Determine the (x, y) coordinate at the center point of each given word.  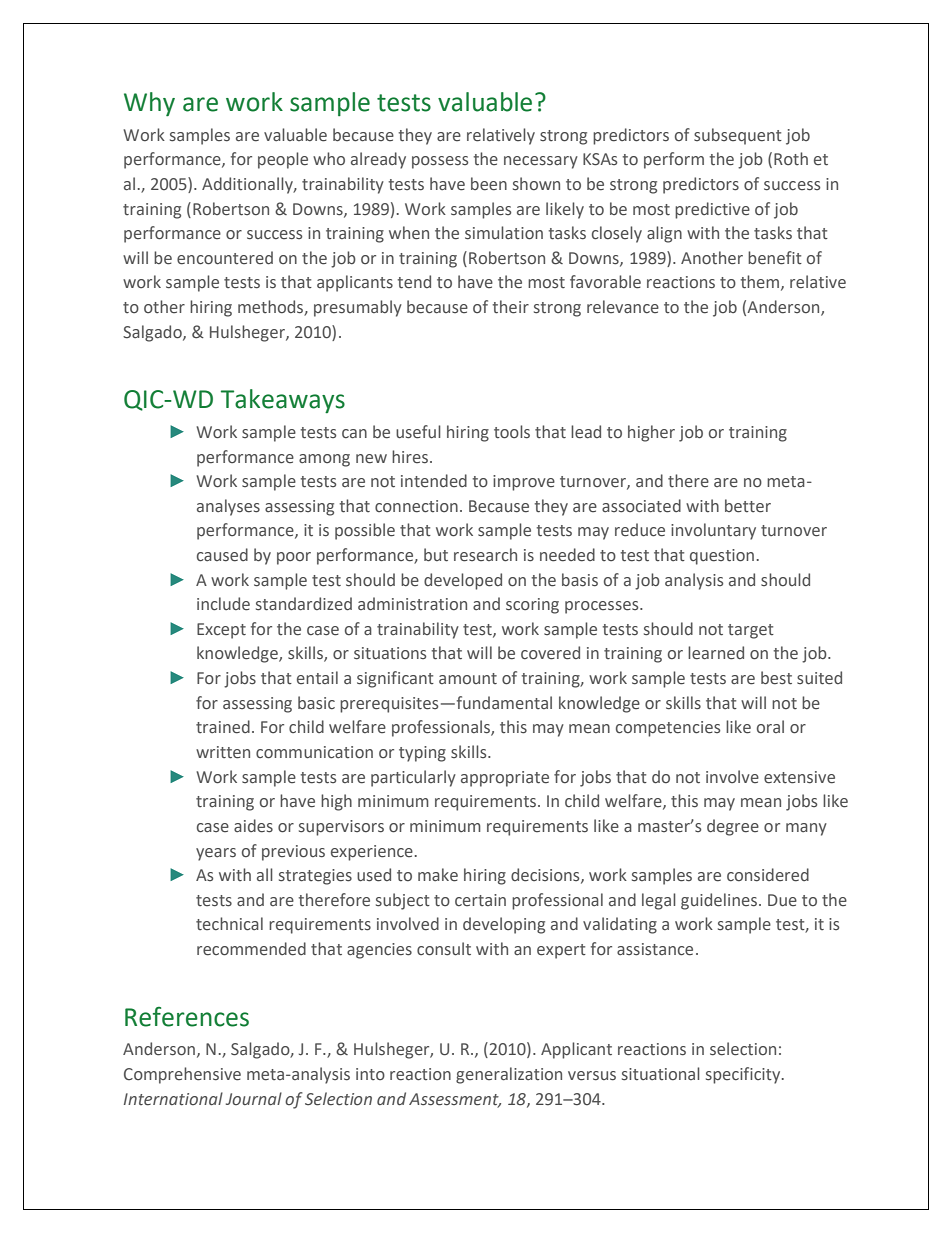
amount (468, 679)
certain (480, 900)
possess (440, 162)
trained (223, 727)
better (748, 506)
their (511, 307)
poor (294, 558)
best (776, 678)
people (283, 160)
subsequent (738, 136)
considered (768, 875)
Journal (254, 1098)
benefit (775, 258)
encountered (225, 258)
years (216, 854)
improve (524, 483)
